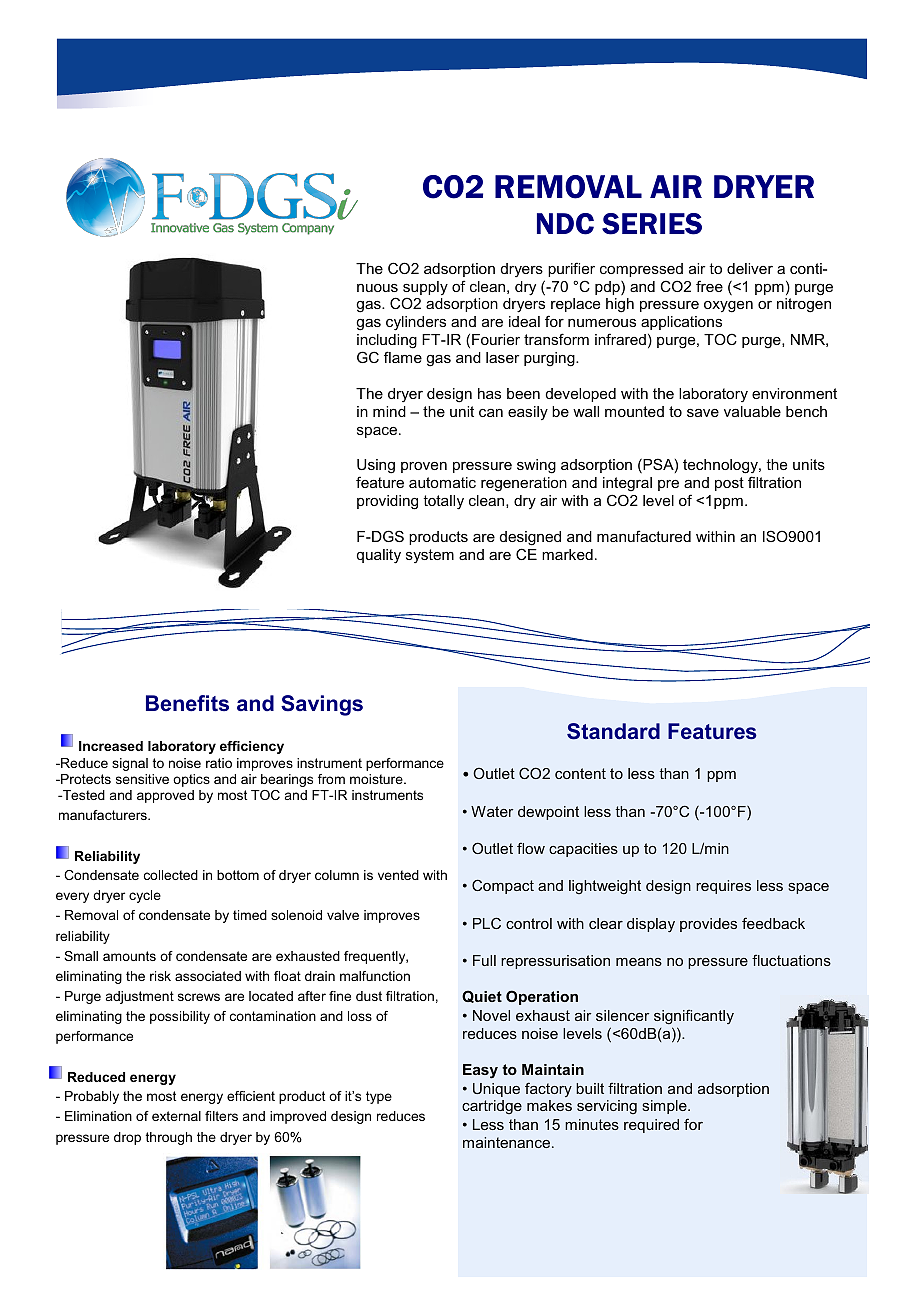 Image resolution: width=924 pixels, height=1308 pixels. What do you see at coordinates (376, 468) in the screenshot?
I see `Using` at bounding box center [376, 468].
